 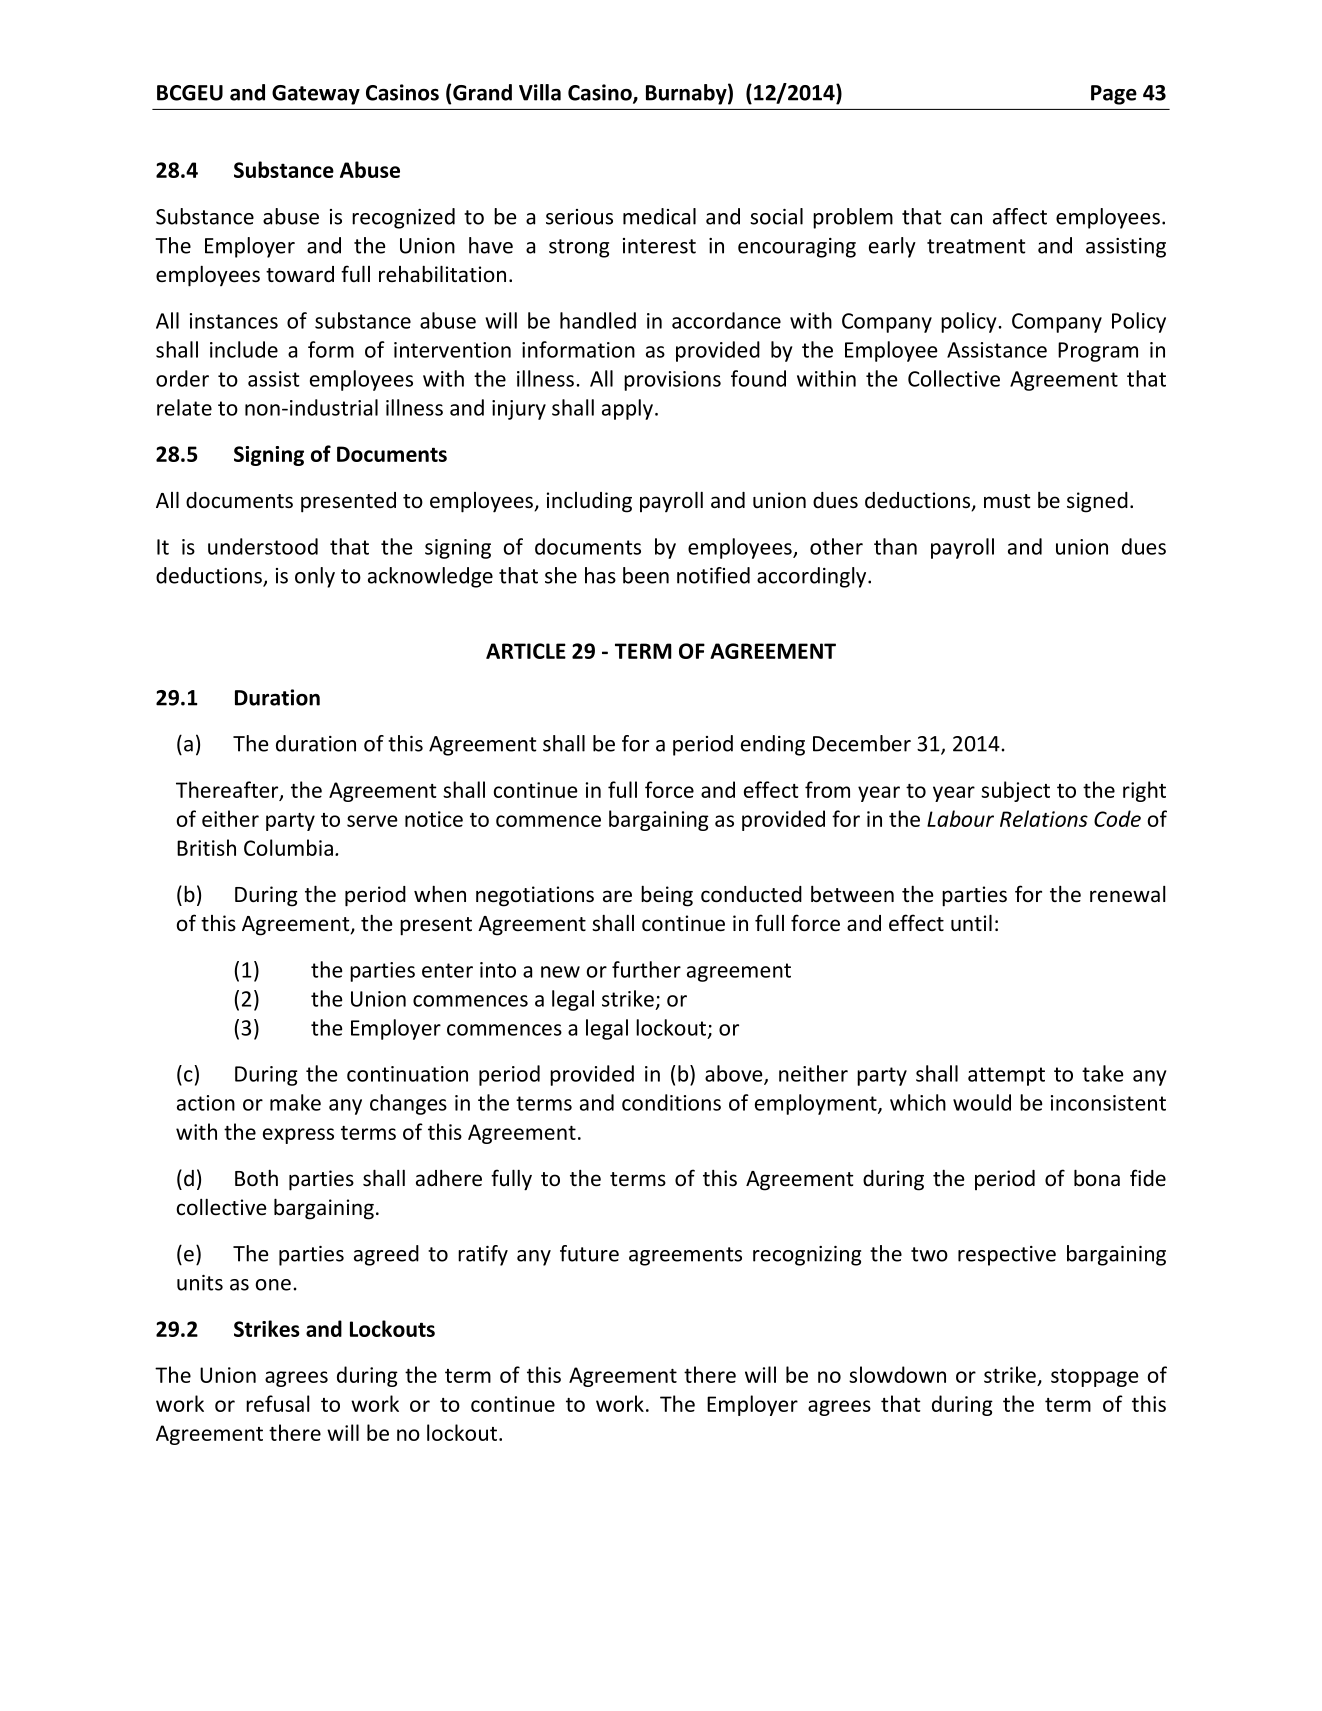 What do you see at coordinates (646, 575) in the document?
I see `been` at bounding box center [646, 575].
